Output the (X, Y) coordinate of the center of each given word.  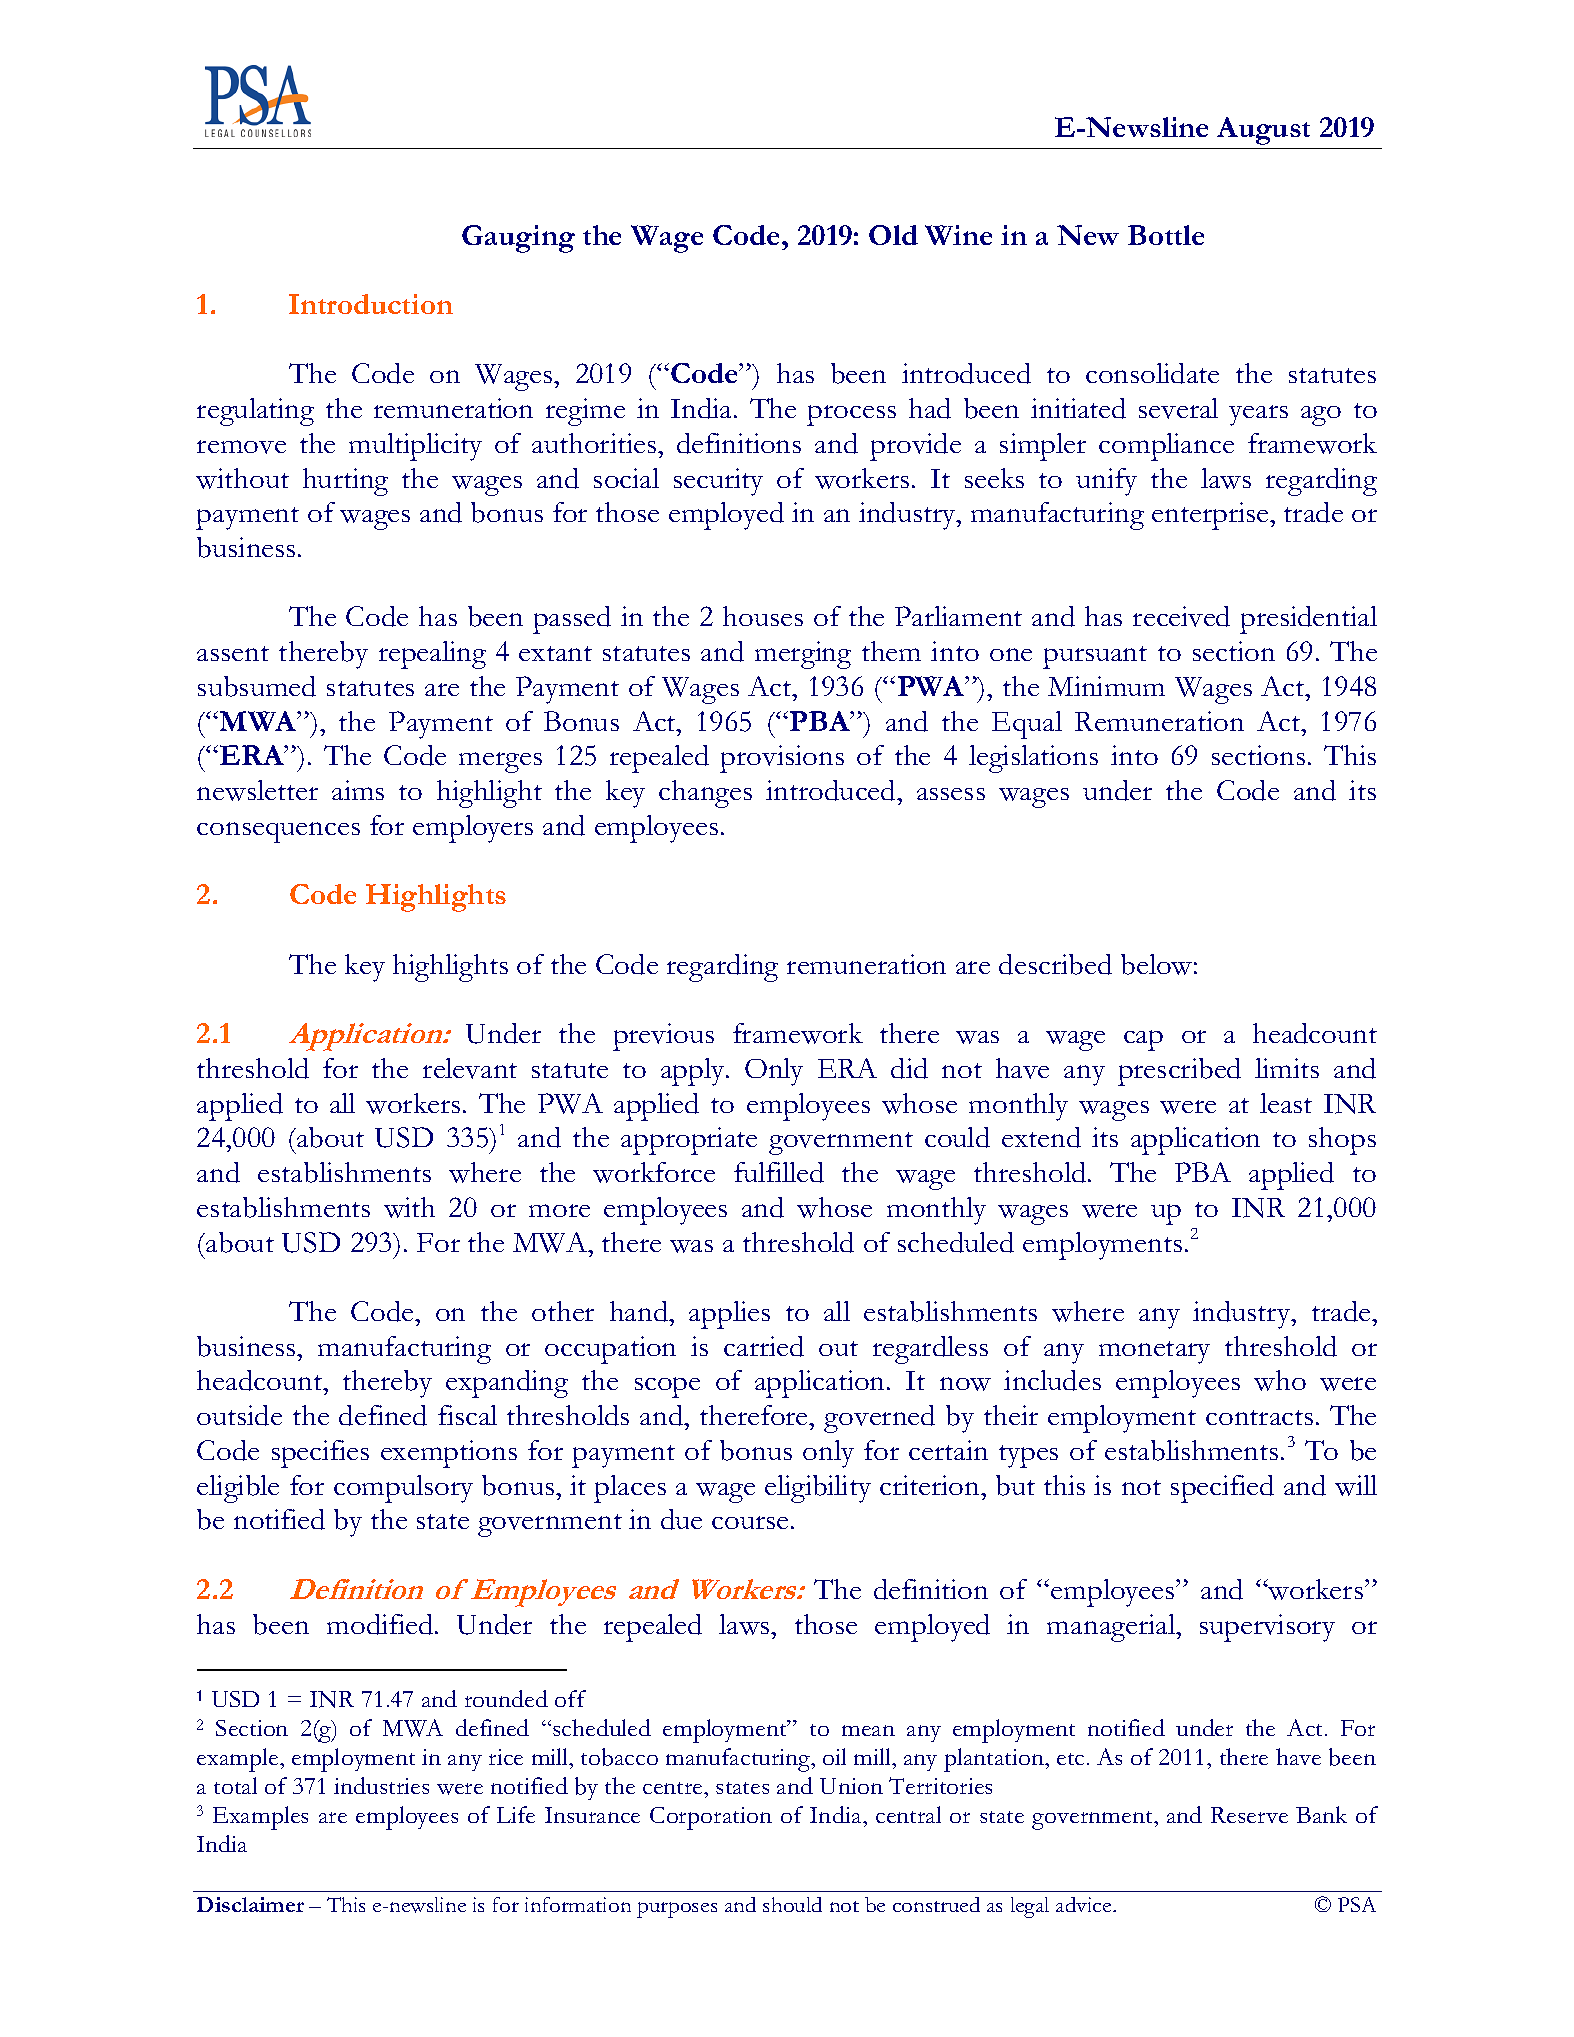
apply (694, 1072)
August (1263, 131)
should (792, 1904)
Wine (958, 235)
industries (381, 1785)
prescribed (1179, 1072)
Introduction (371, 304)
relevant (470, 1068)
